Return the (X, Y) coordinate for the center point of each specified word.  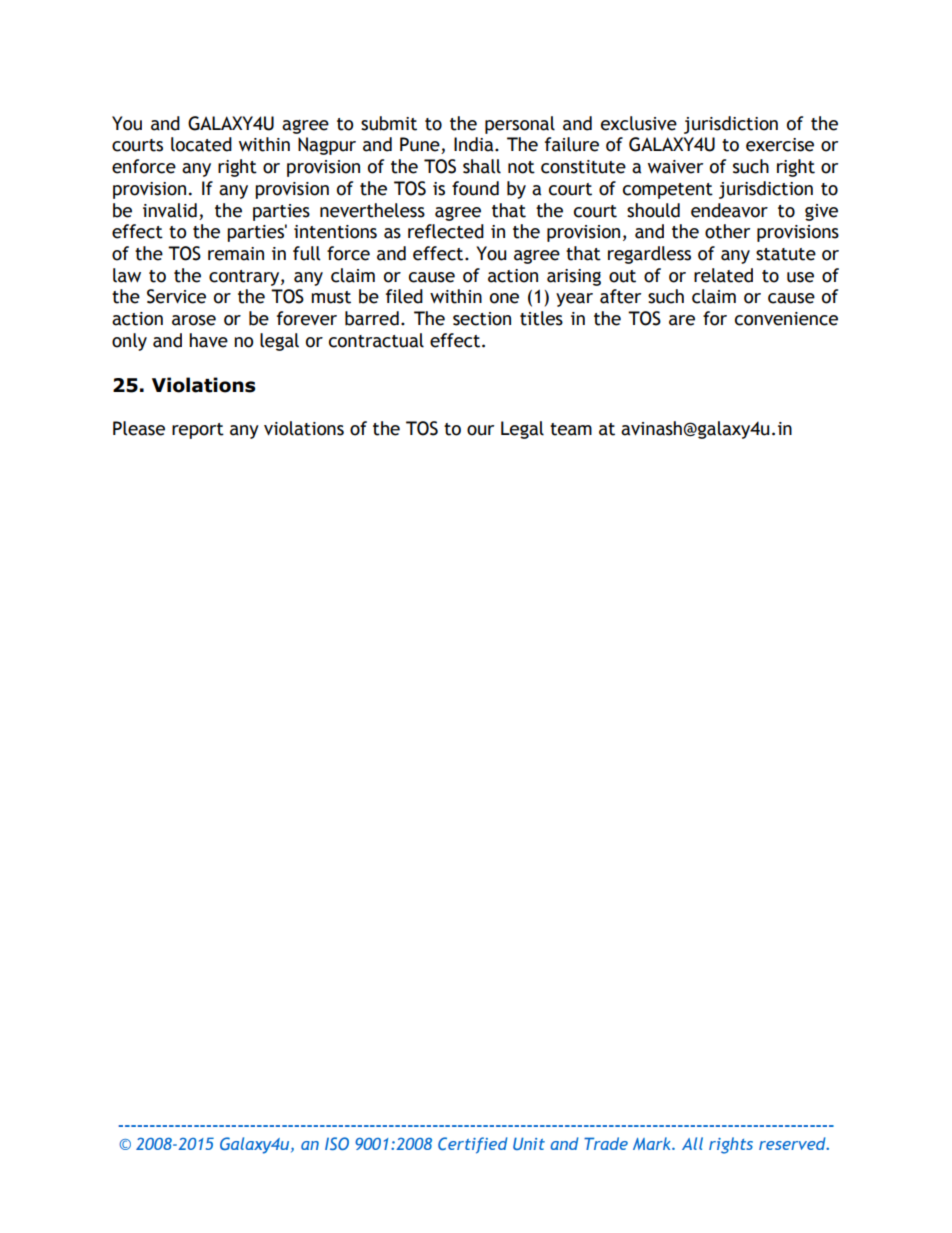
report (198, 431)
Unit (529, 1143)
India (475, 144)
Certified (473, 1145)
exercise (780, 145)
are (682, 320)
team (571, 429)
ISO (337, 1143)
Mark (653, 1143)
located (201, 144)
